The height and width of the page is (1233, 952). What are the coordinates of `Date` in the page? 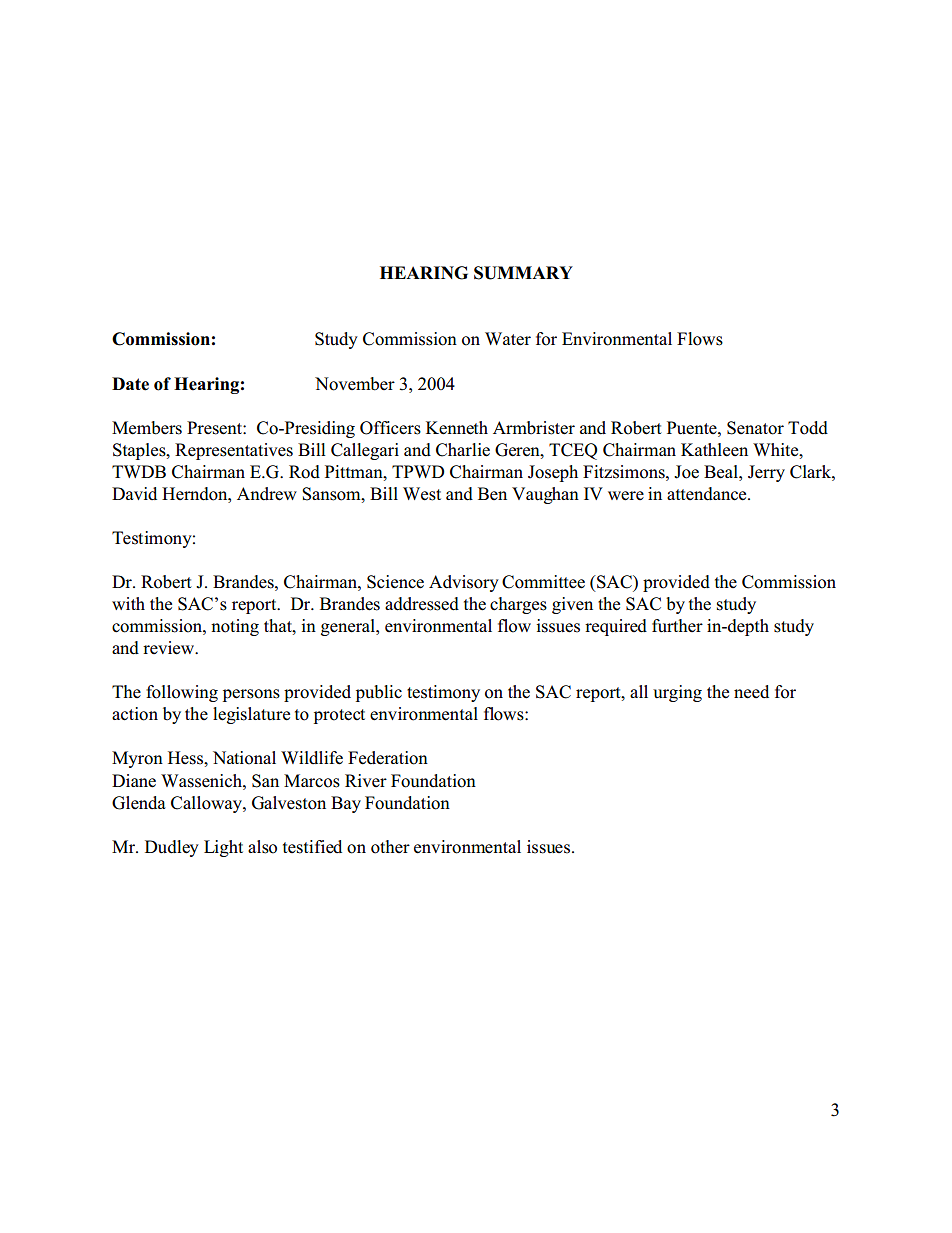 It's located at (130, 384).
